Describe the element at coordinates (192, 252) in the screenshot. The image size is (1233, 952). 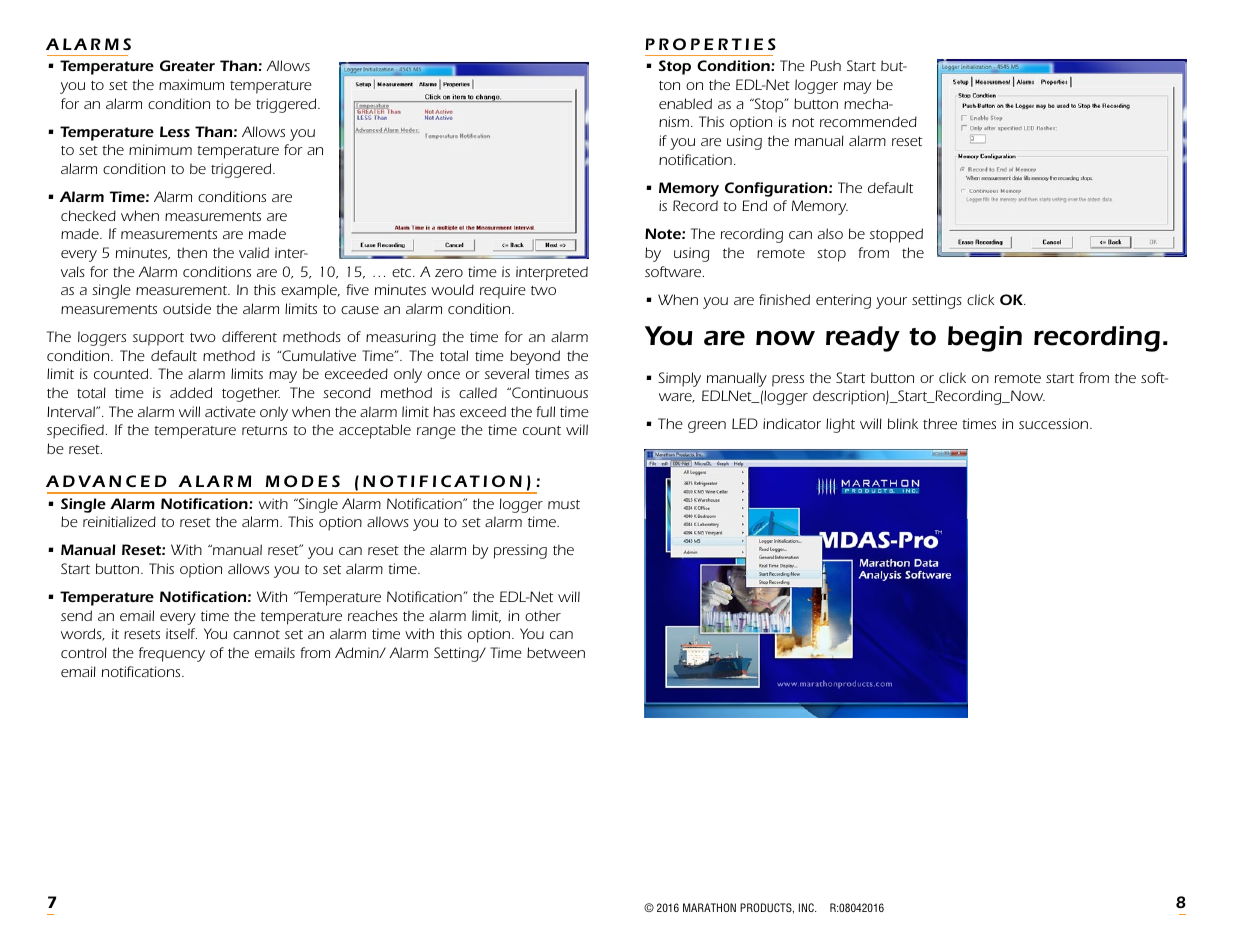
I see `then` at that location.
